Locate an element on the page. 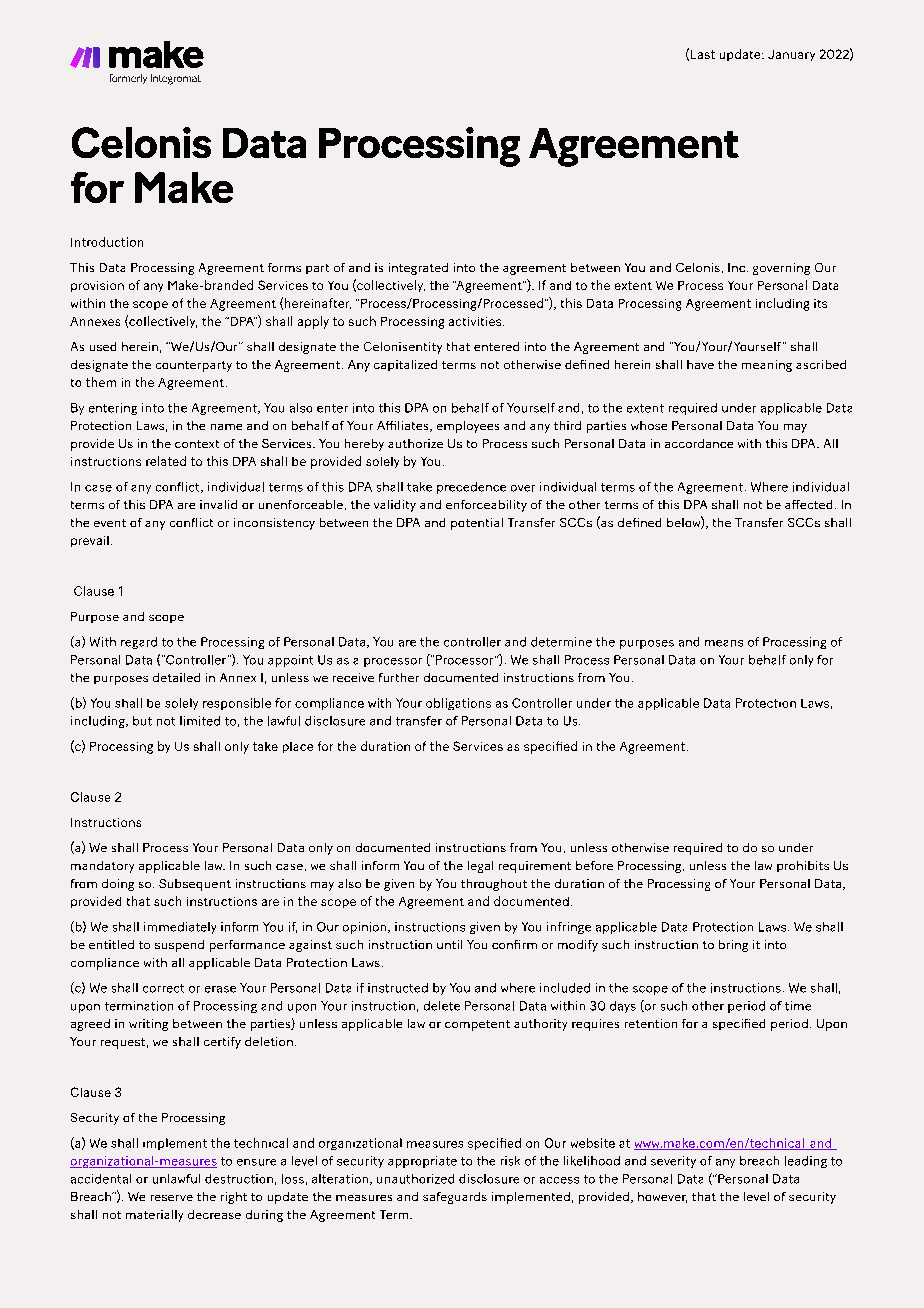 The width and height of the page is (924, 1308). legal is located at coordinates (480, 867).
